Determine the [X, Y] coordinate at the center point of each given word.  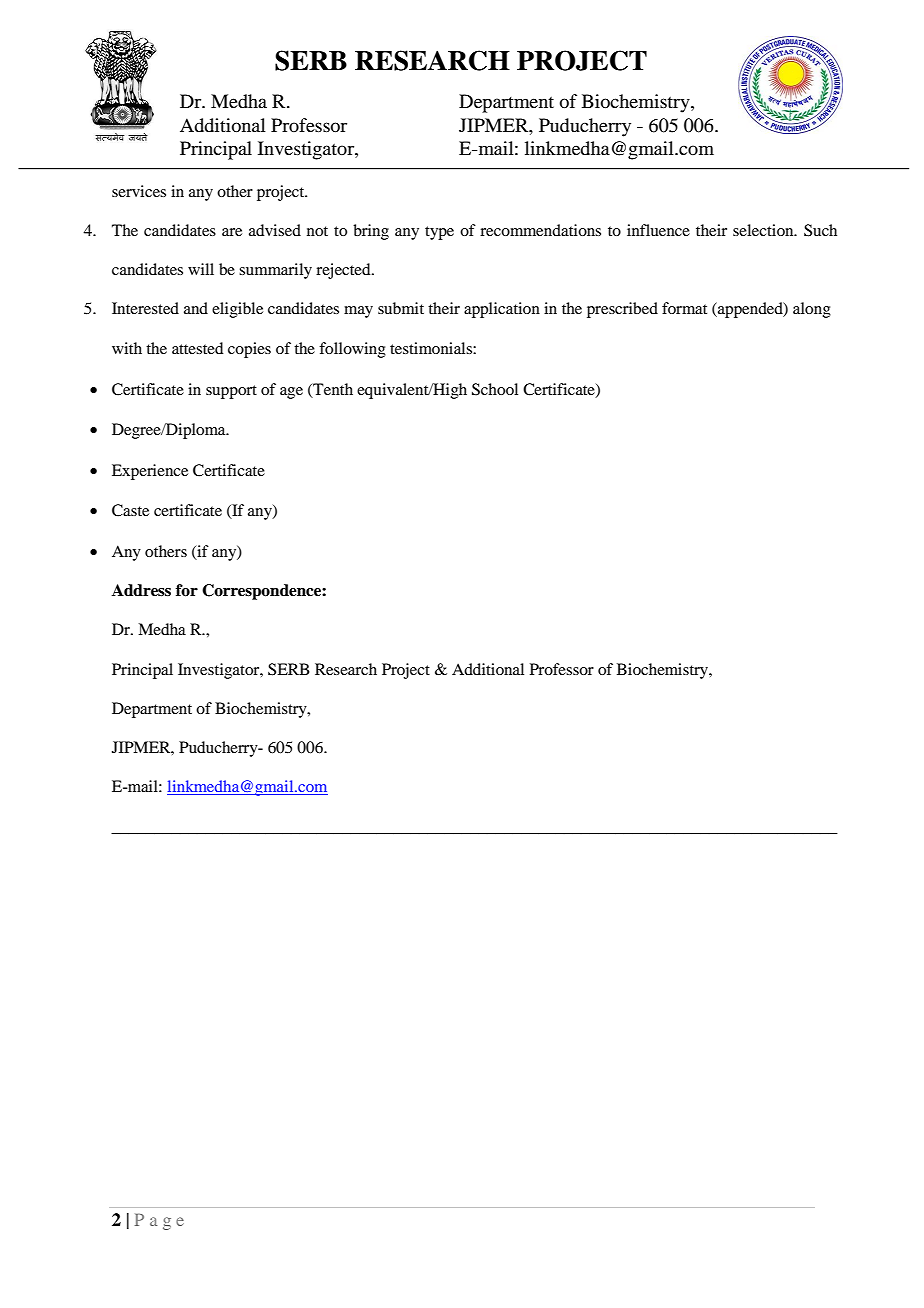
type [439, 233]
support [231, 392]
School [495, 389]
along [812, 310]
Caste [130, 510]
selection [764, 230]
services [139, 191]
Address [141, 590]
